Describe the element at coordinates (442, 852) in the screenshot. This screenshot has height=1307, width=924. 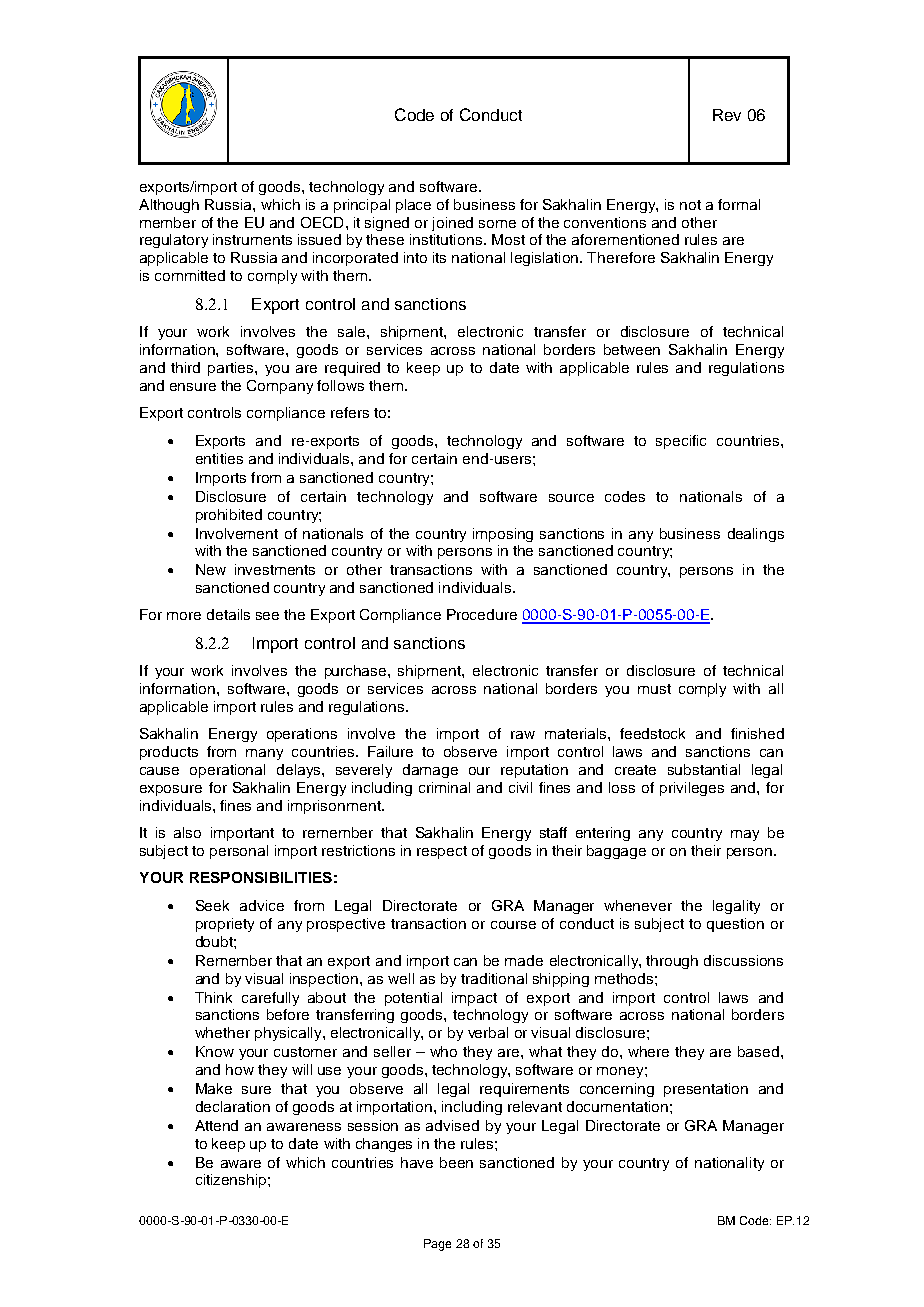
I see `respect` at that location.
